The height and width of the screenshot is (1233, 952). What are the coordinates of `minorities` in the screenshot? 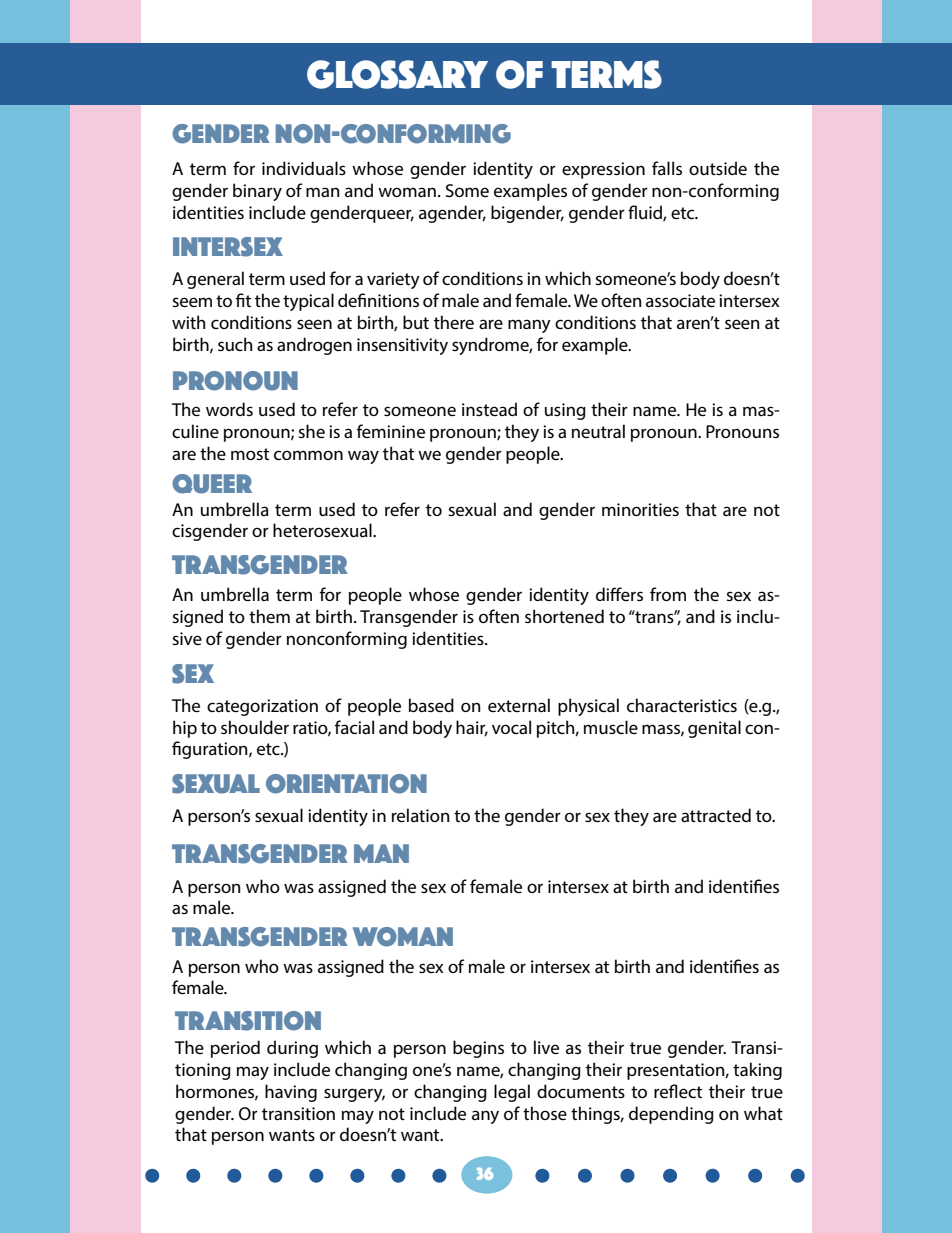 It's located at (640, 509).
